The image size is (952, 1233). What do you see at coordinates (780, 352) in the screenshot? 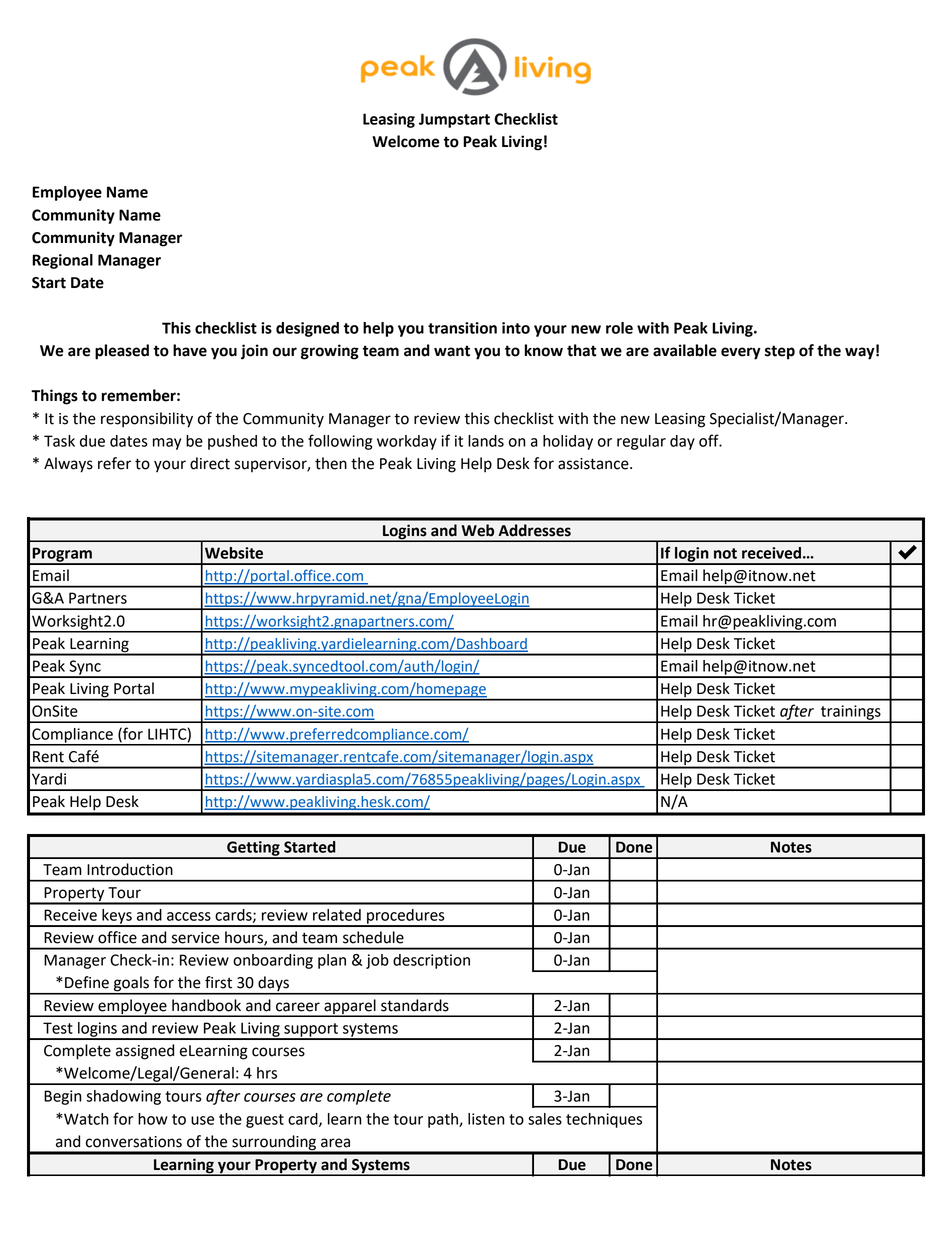
I see `step` at bounding box center [780, 352].
